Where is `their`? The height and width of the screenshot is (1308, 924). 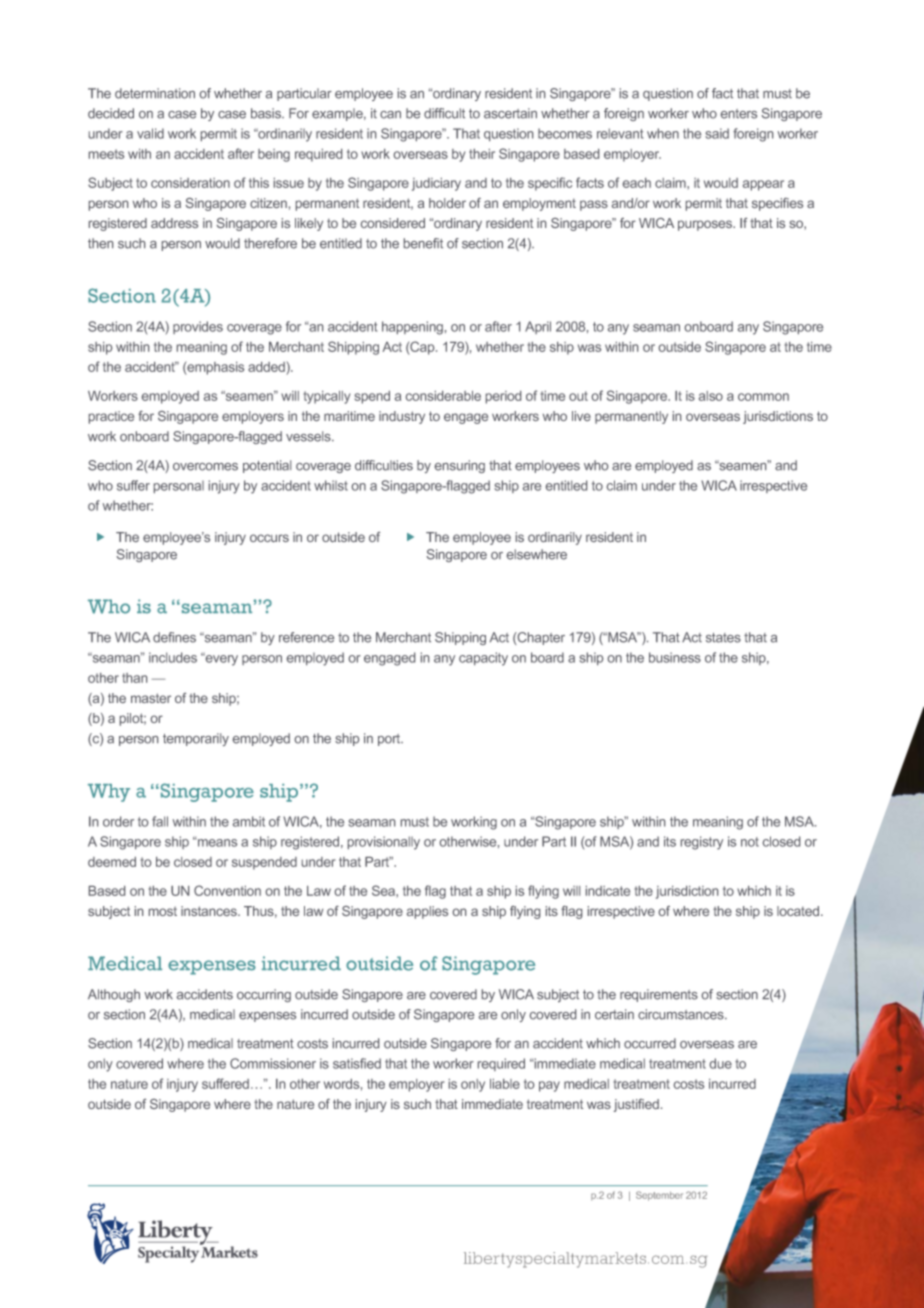
their is located at coordinates (482, 154).
